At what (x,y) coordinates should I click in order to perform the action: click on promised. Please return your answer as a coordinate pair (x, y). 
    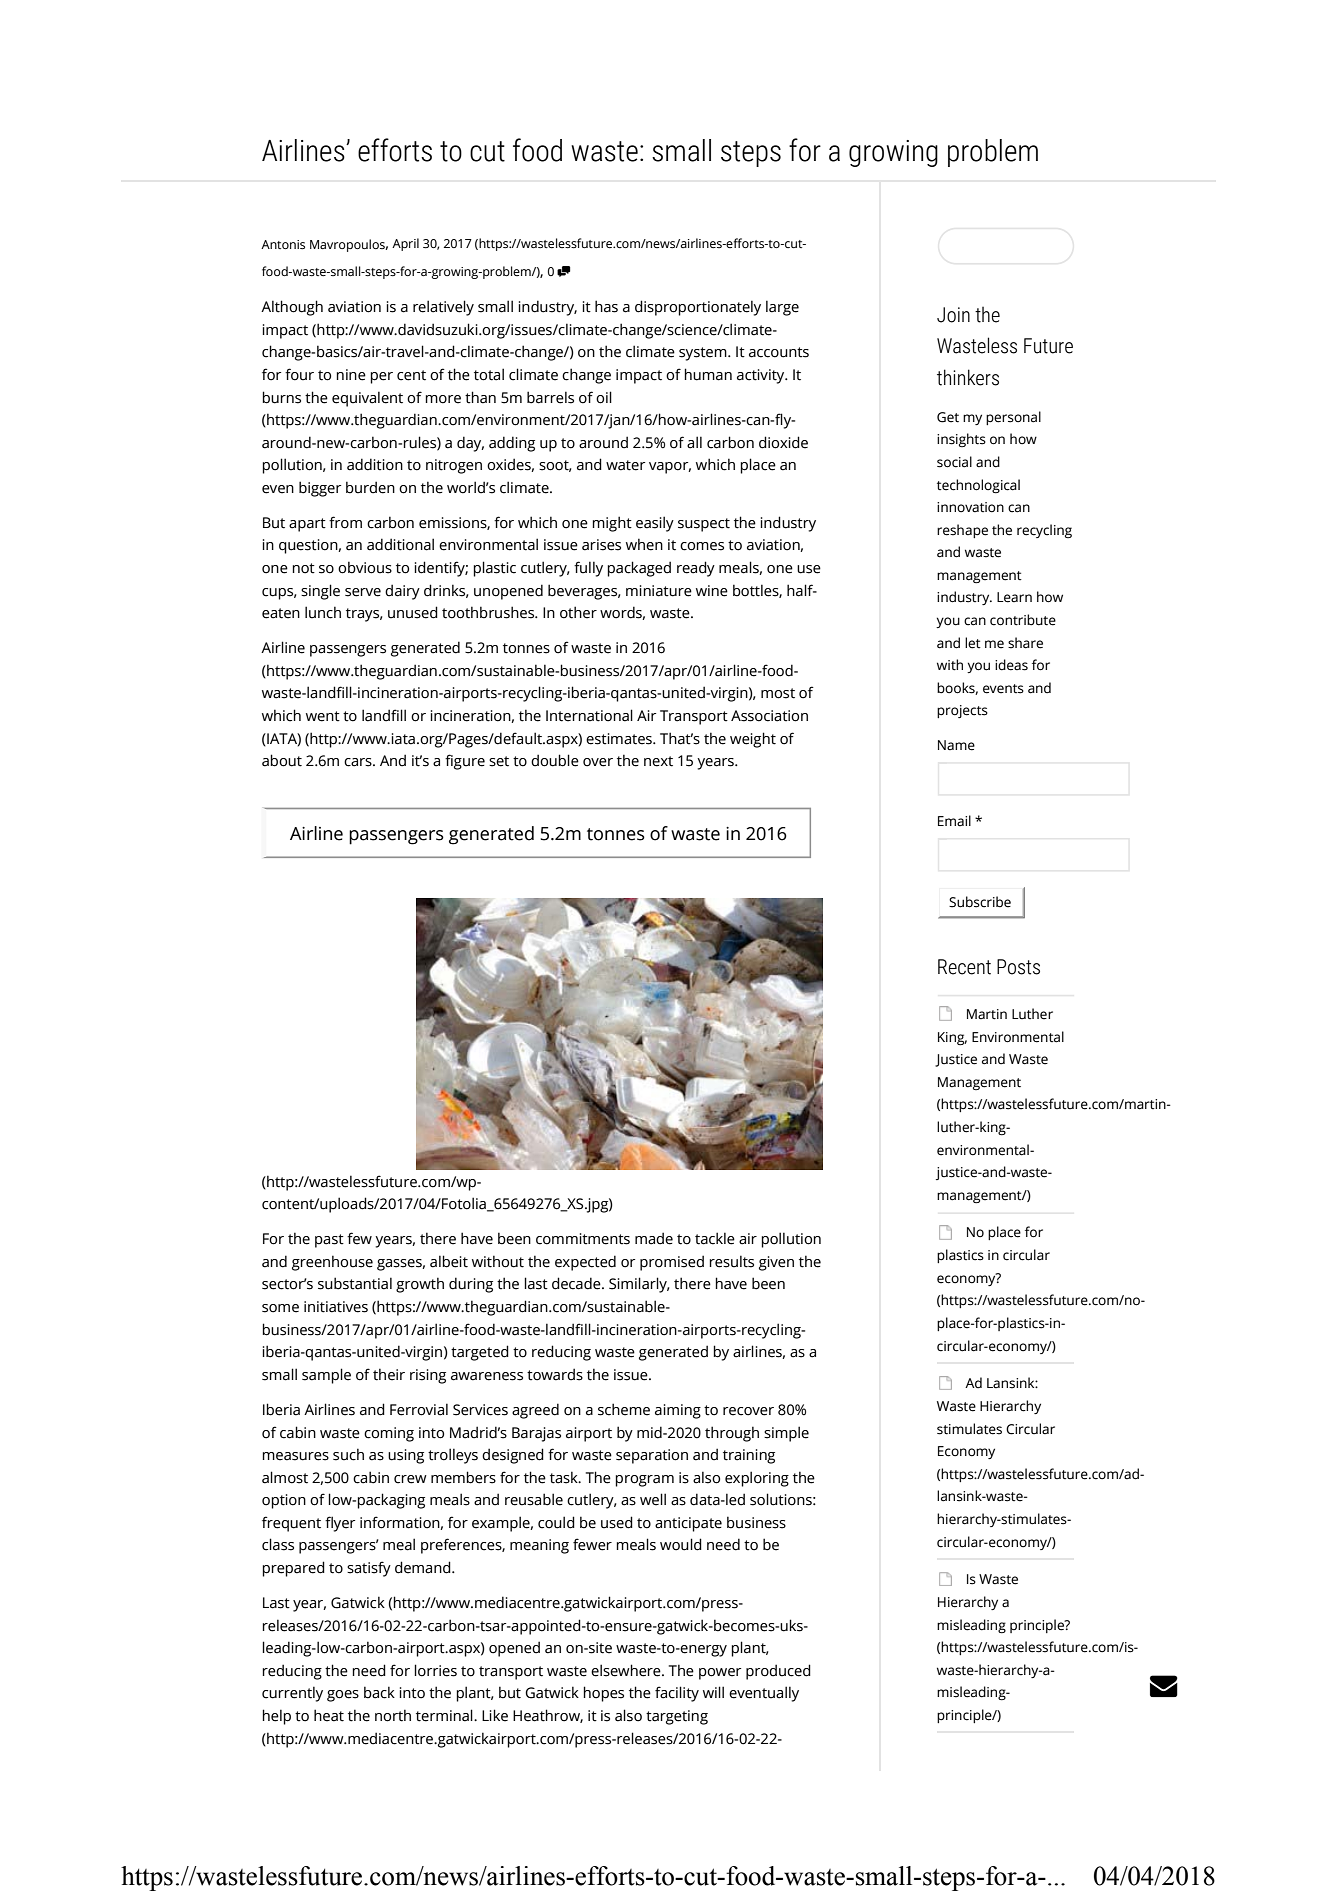
    Looking at the image, I should click on (672, 1263).
